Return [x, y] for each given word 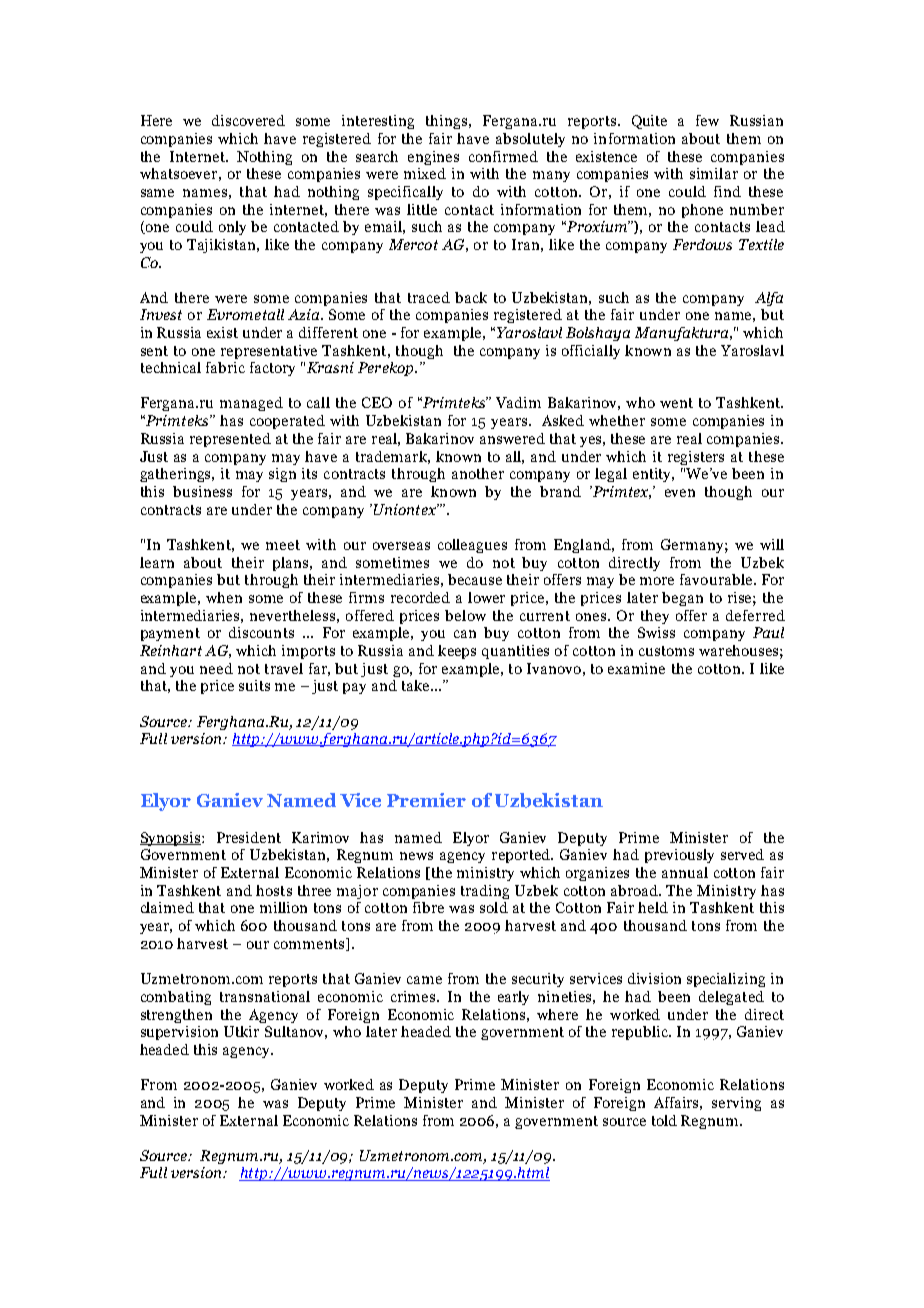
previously [679, 856]
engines [433, 158]
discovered [248, 120]
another [478, 473]
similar [714, 173]
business [202, 491]
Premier [426, 800]
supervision [179, 1033]
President [249, 837]
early [513, 998]
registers [696, 458]
